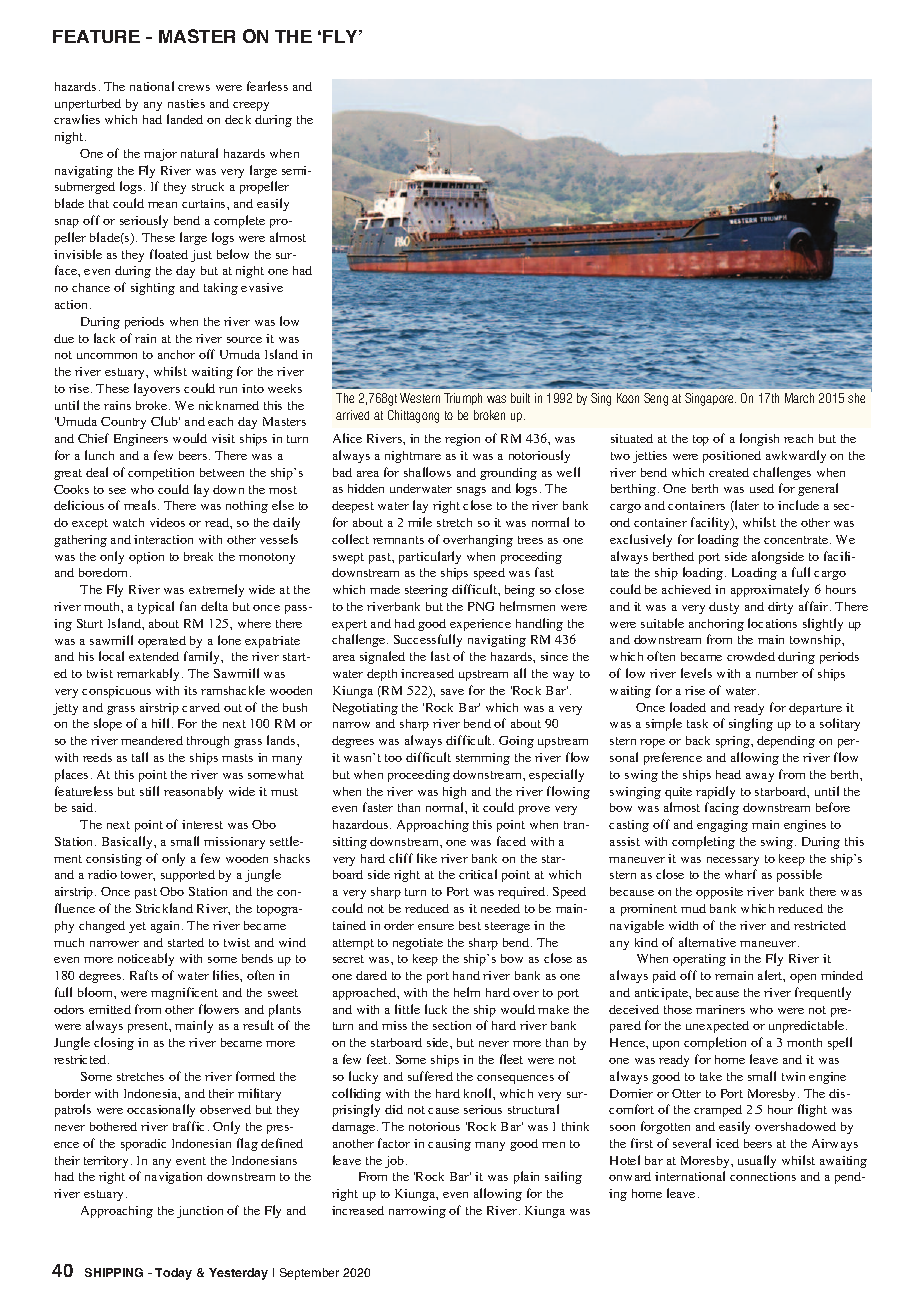 The height and width of the screenshot is (1308, 924). Describe the element at coordinates (799, 398) in the screenshot. I see `March` at that location.
